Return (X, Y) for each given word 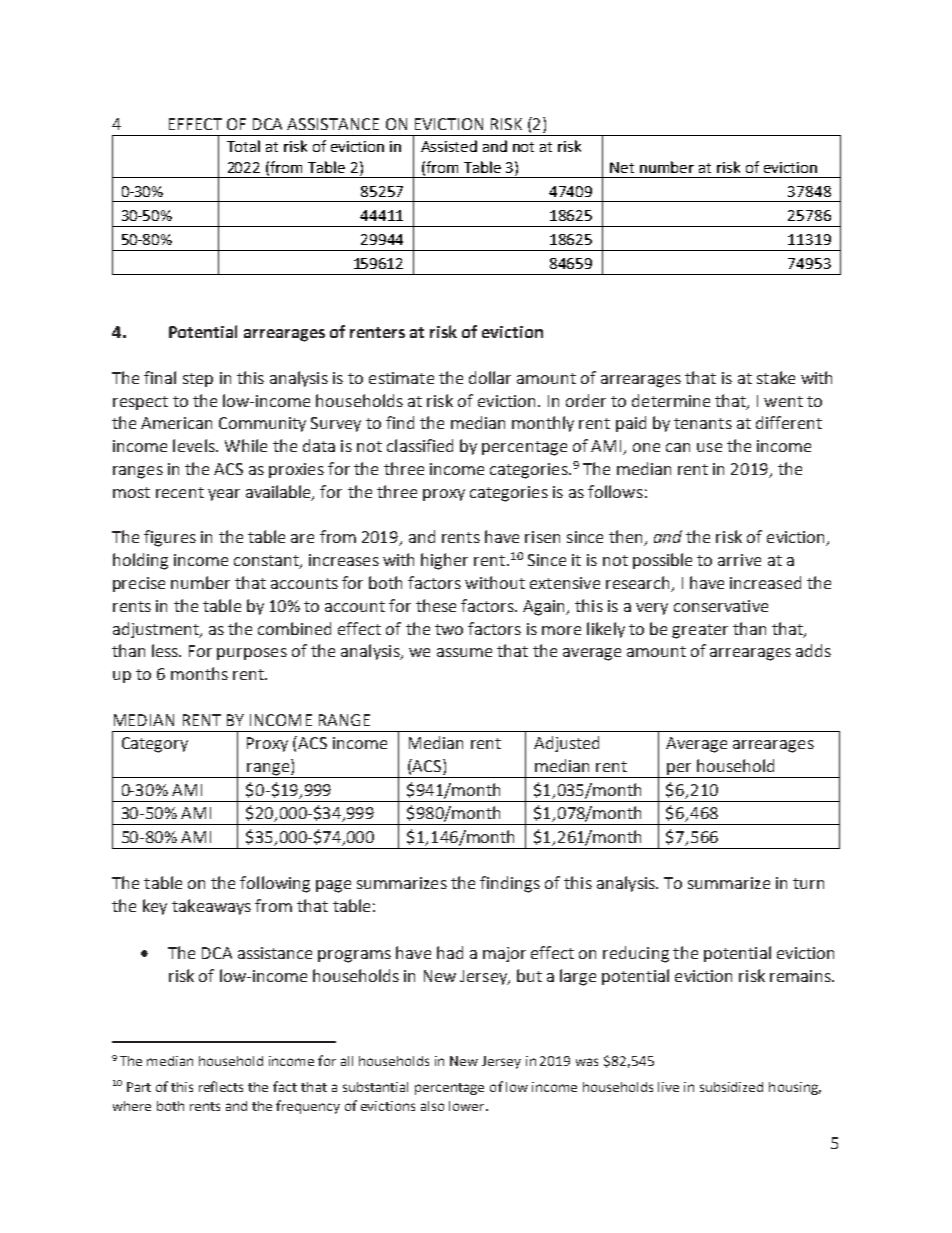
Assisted (449, 146)
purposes (252, 654)
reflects (221, 1086)
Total (243, 146)
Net (622, 167)
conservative (721, 606)
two (449, 629)
